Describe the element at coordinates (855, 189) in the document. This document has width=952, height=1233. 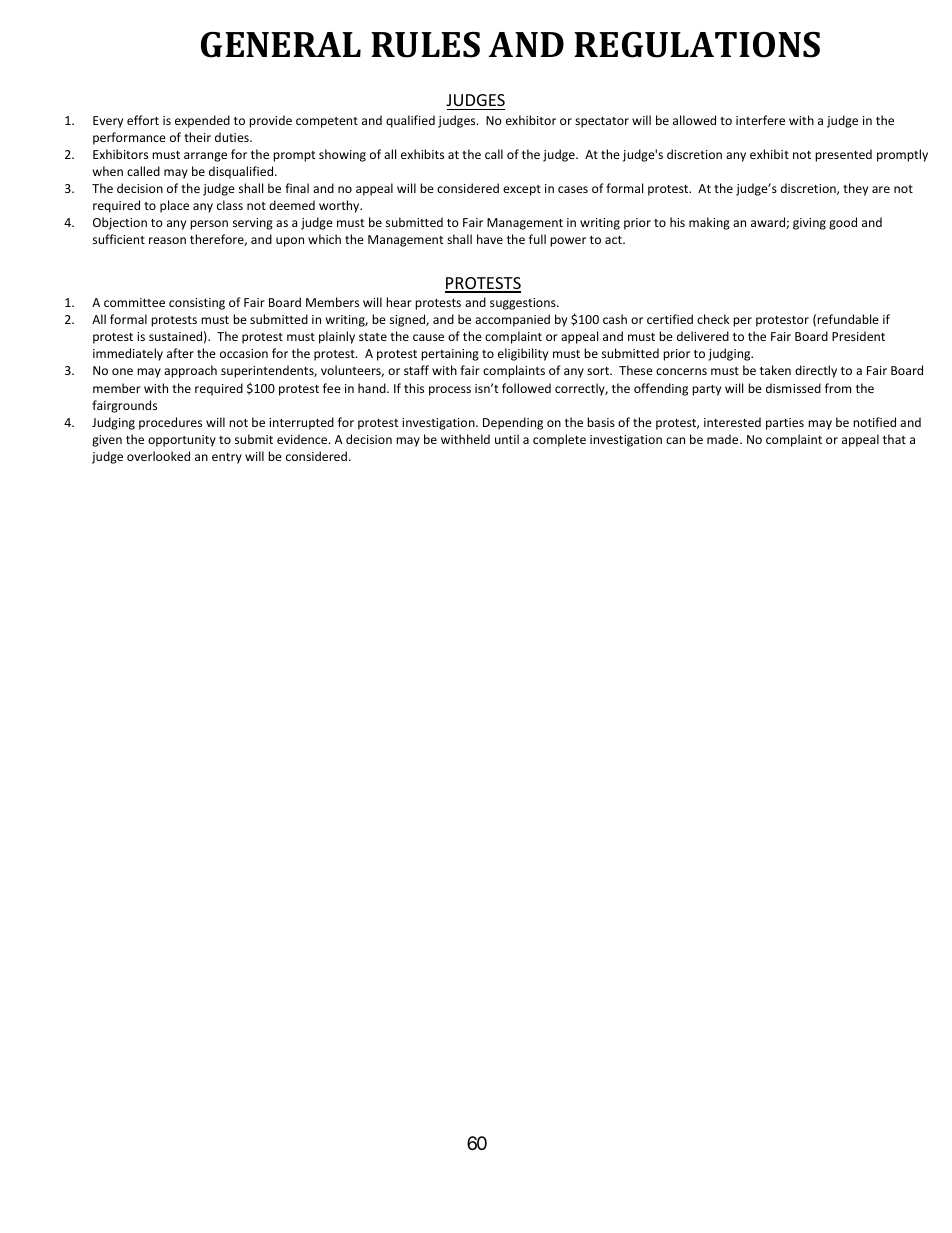
I see `they` at that location.
